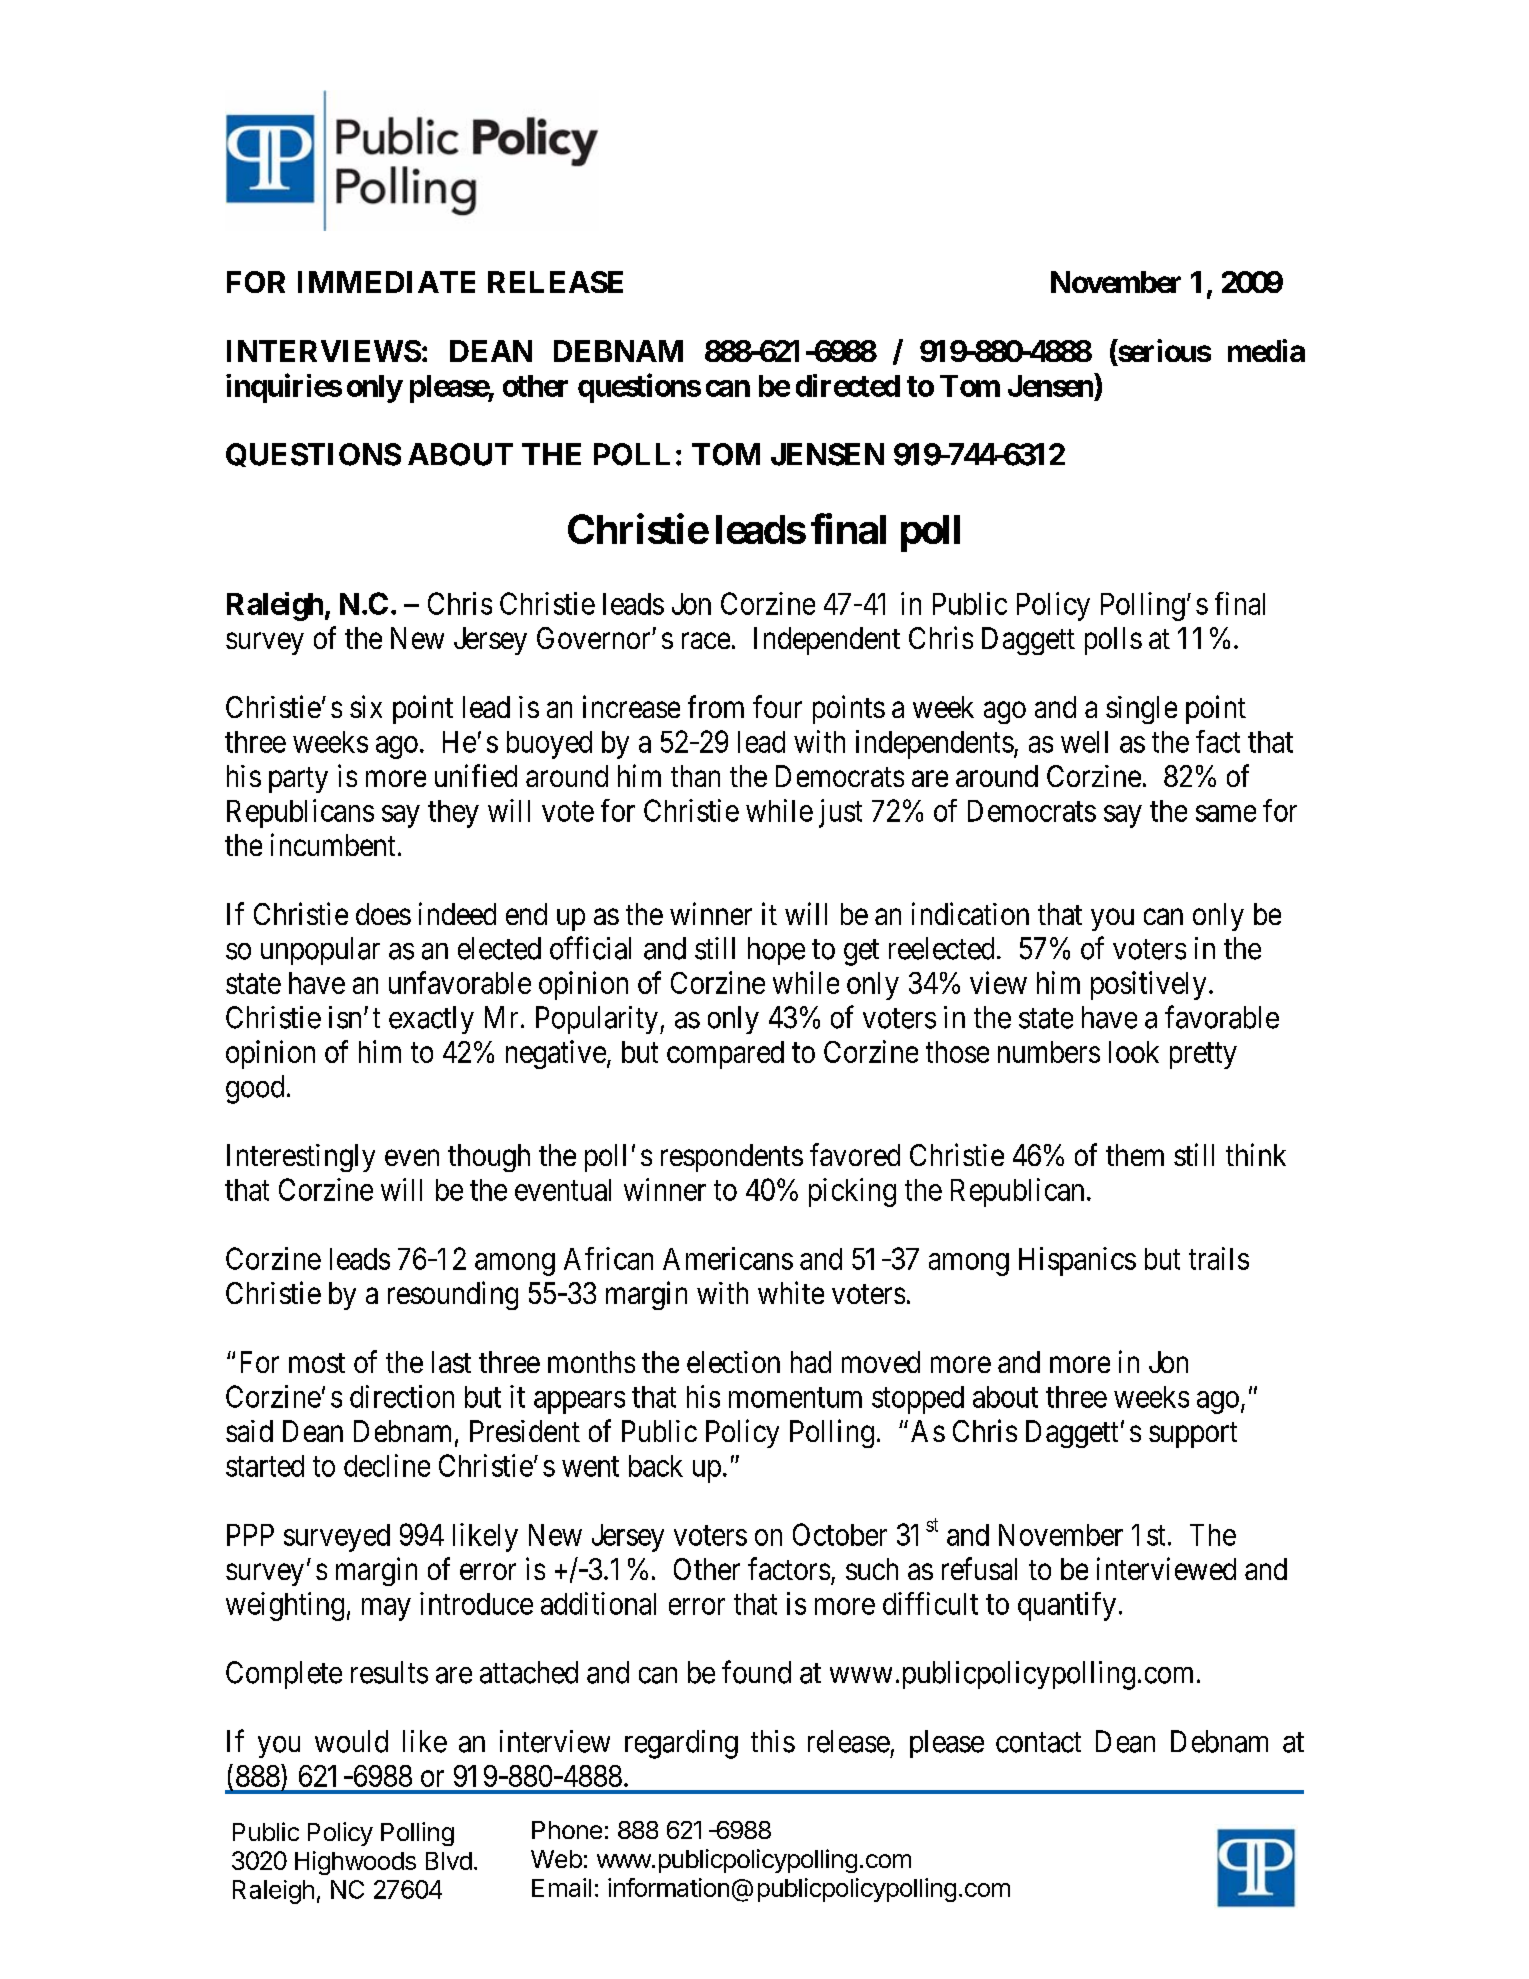 This page has width=1529, height=1979. I want to click on directed, so click(848, 385).
